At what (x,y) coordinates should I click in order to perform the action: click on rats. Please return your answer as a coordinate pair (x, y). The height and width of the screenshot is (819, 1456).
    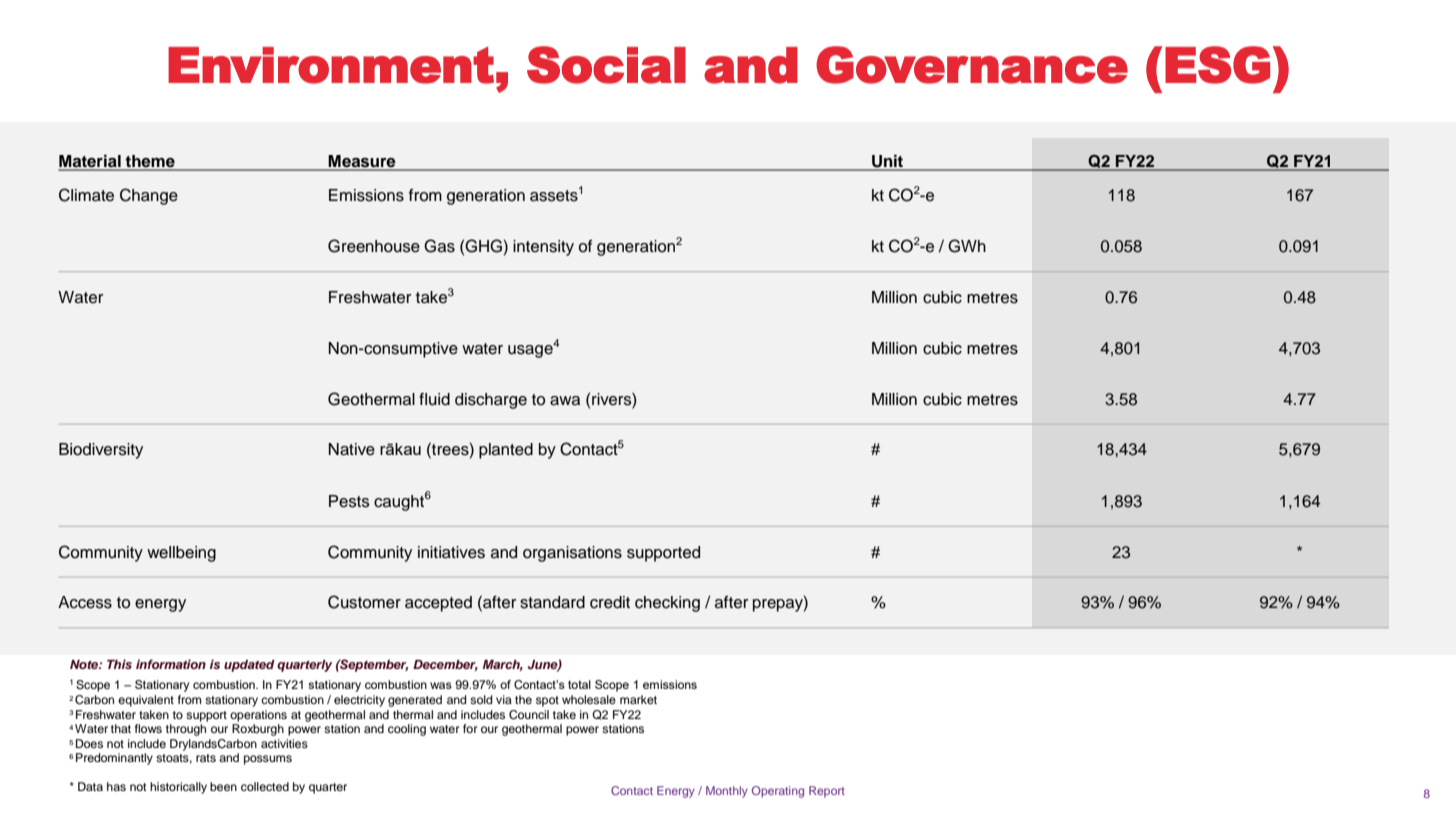
    Looking at the image, I should click on (206, 758).
